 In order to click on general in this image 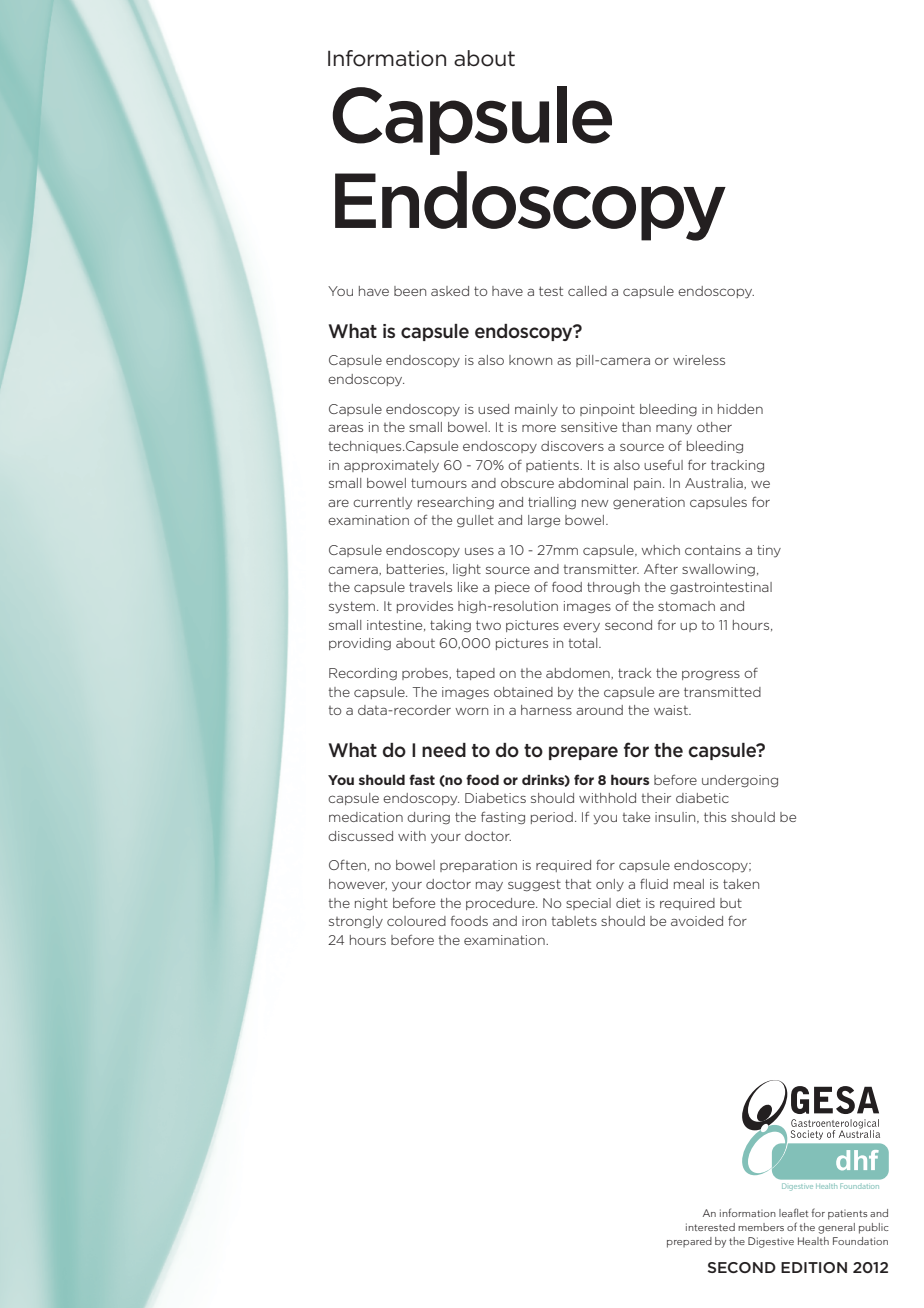, I will do `click(836, 1228)`.
